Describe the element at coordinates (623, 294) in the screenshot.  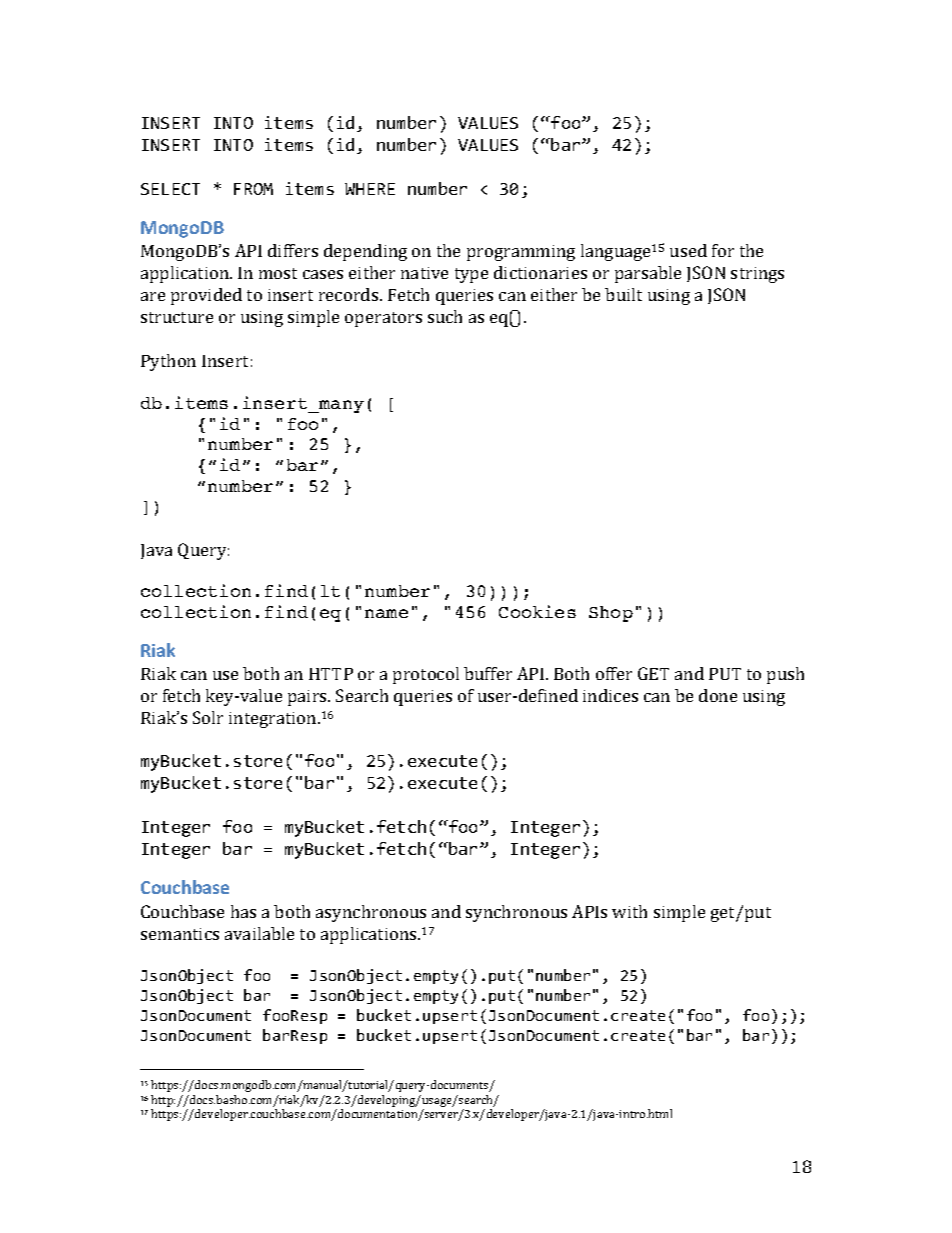
I see `built` at that location.
